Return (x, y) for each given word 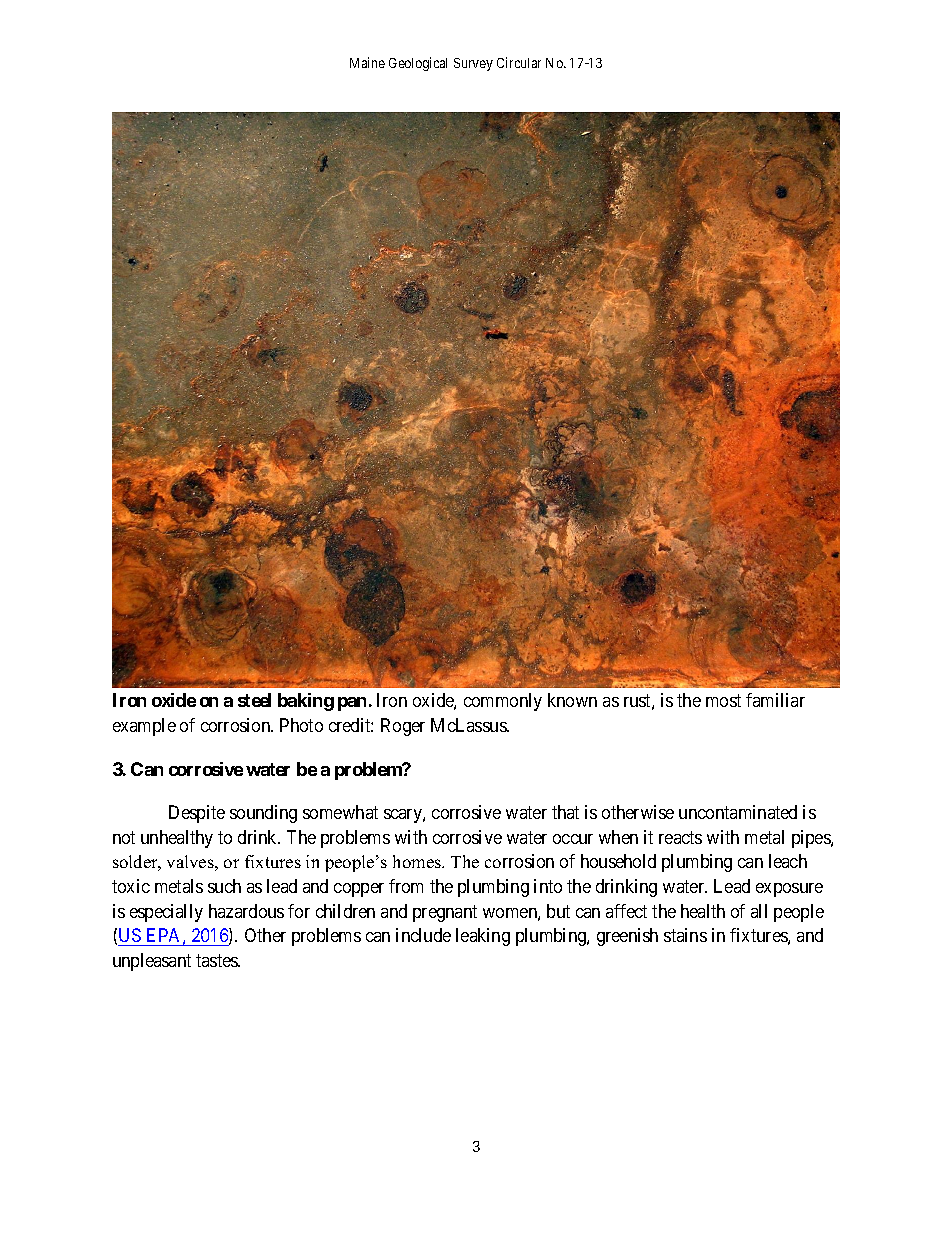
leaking (483, 937)
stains (685, 935)
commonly (503, 702)
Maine (367, 62)
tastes (218, 960)
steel (254, 700)
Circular (519, 62)
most (723, 701)
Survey (473, 64)
